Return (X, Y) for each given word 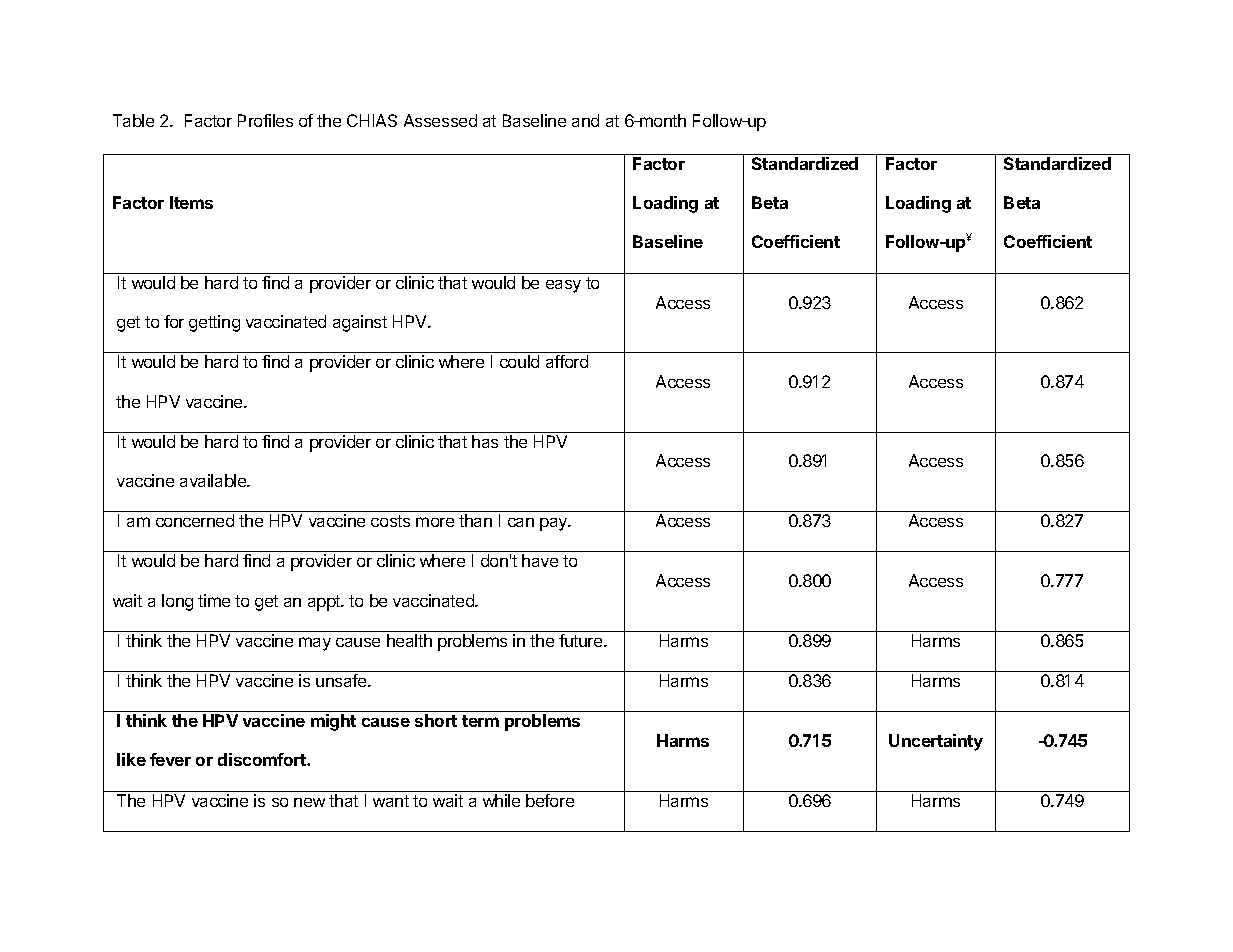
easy (563, 286)
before (550, 800)
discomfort (263, 759)
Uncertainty (936, 742)
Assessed (440, 120)
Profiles (265, 120)
